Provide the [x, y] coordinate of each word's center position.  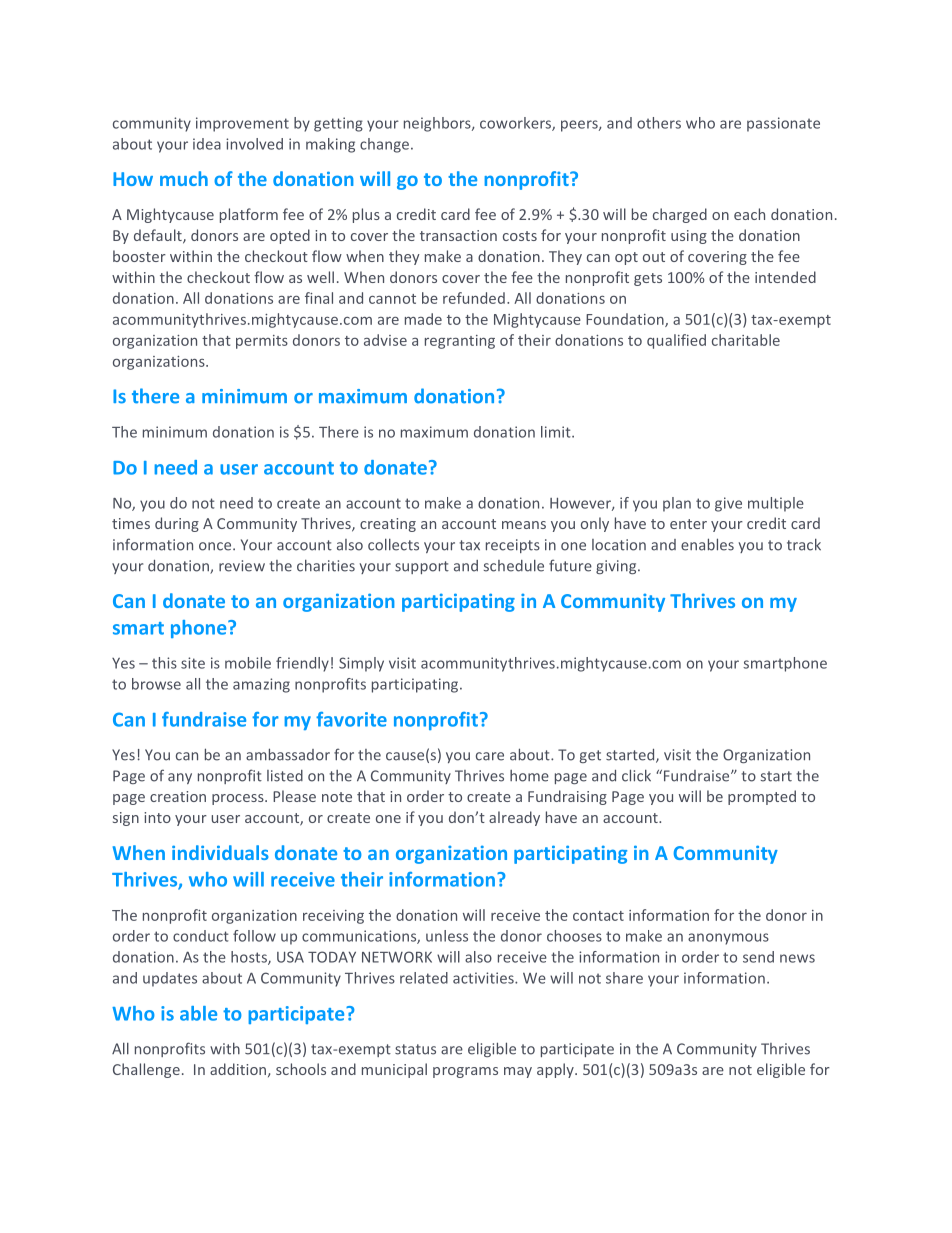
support [422, 567]
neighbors [438, 124]
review [242, 566]
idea [207, 144]
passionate [783, 124]
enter [688, 524]
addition [239, 1070]
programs [465, 1072]
